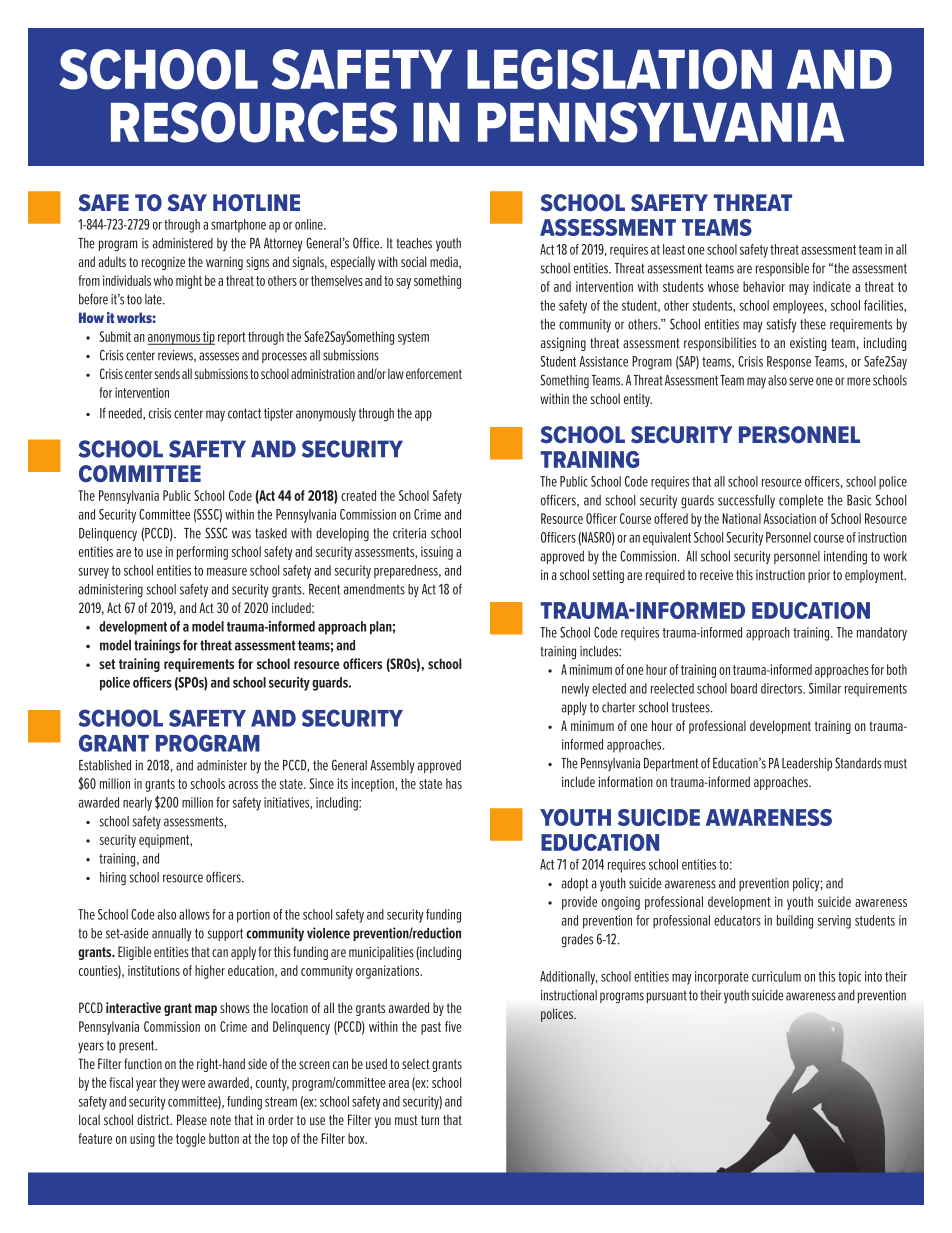 This document has width=952, height=1233. I want to click on turn, so click(430, 1120).
